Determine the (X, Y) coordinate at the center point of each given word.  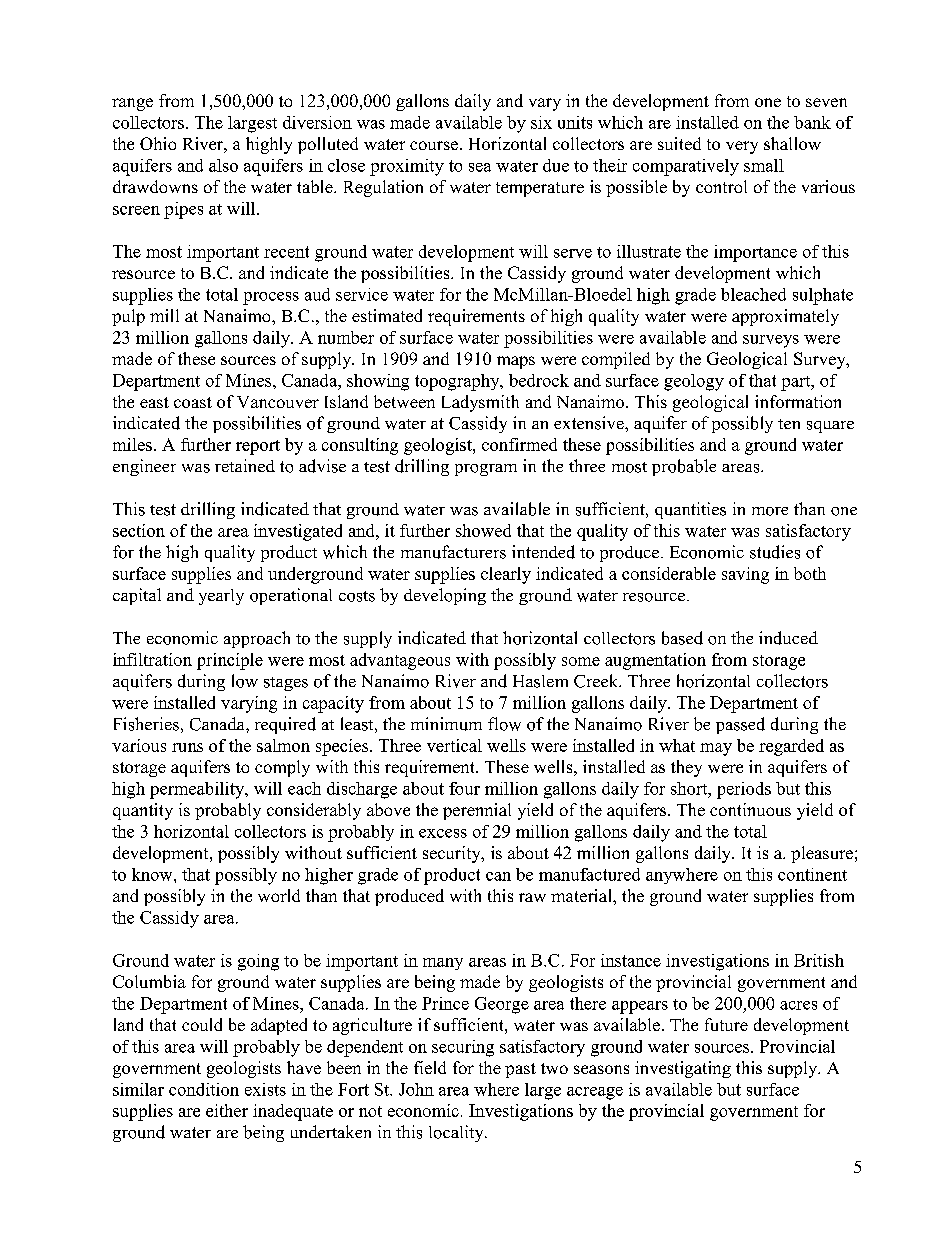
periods (744, 790)
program (486, 470)
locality (457, 1133)
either (227, 1110)
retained (245, 465)
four (464, 788)
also (223, 165)
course (434, 145)
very (742, 147)
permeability (198, 790)
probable (684, 467)
